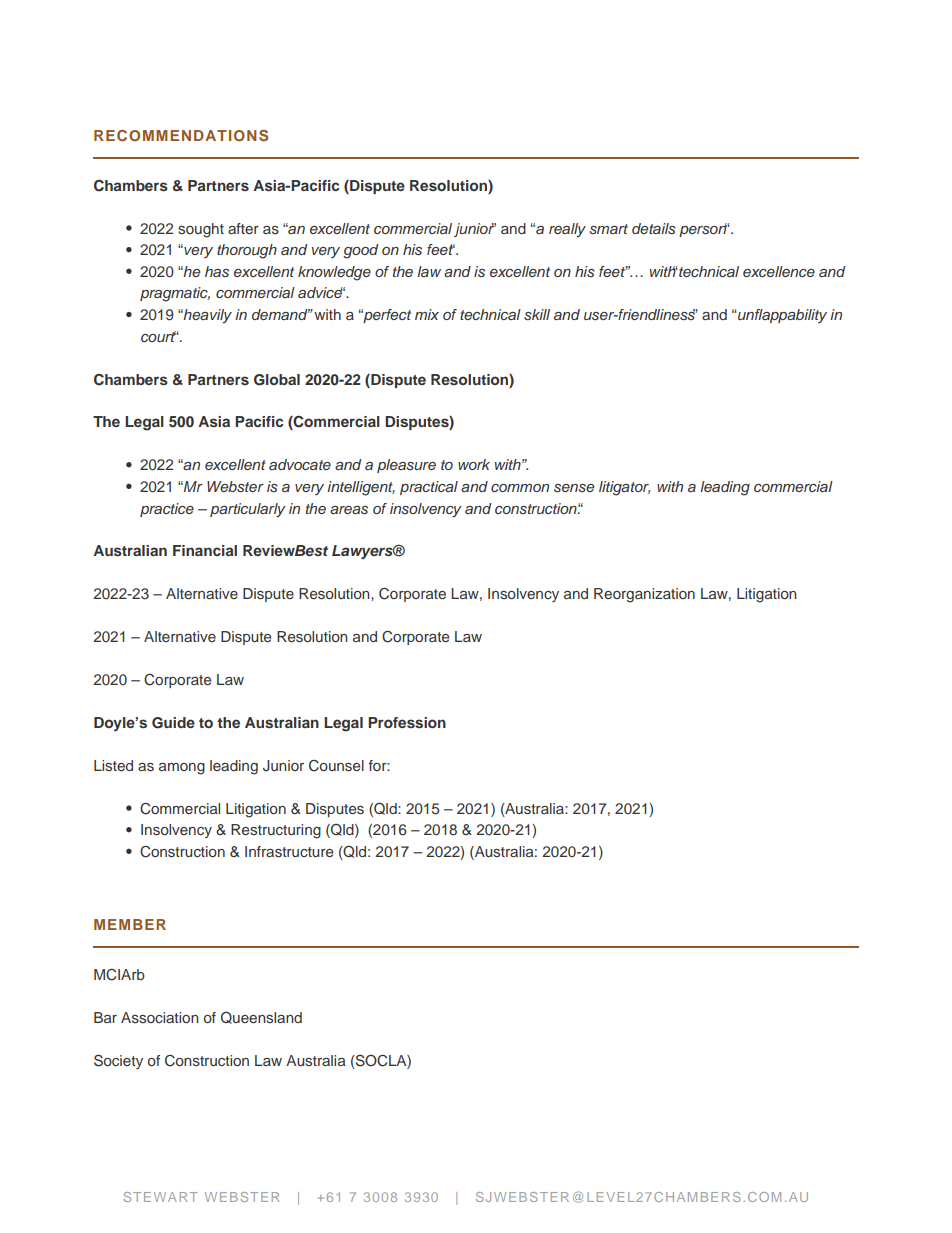 The image size is (952, 1233). I want to click on MEMBER, so click(130, 924).
